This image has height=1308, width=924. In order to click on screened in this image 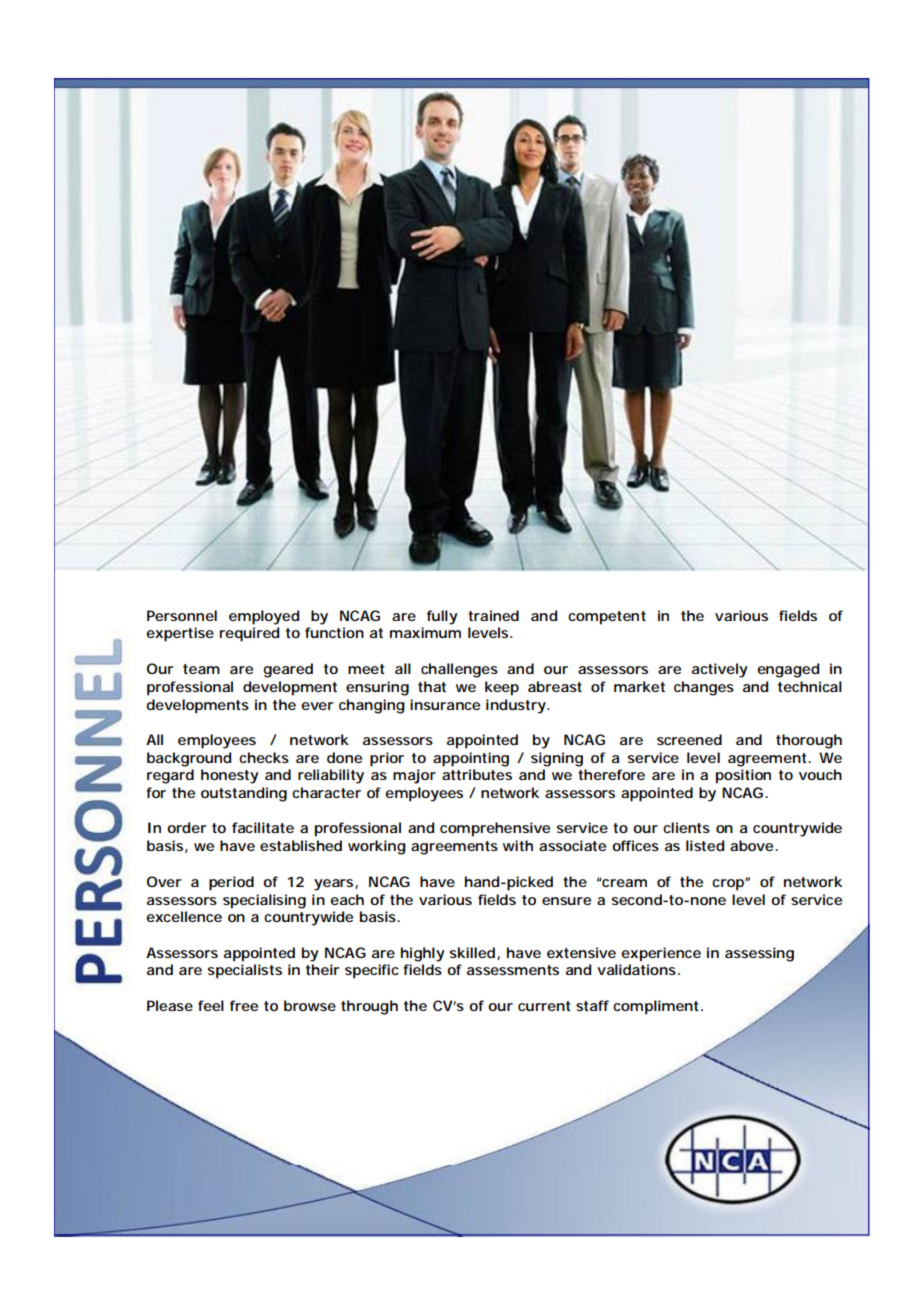, I will do `click(689, 739)`.
